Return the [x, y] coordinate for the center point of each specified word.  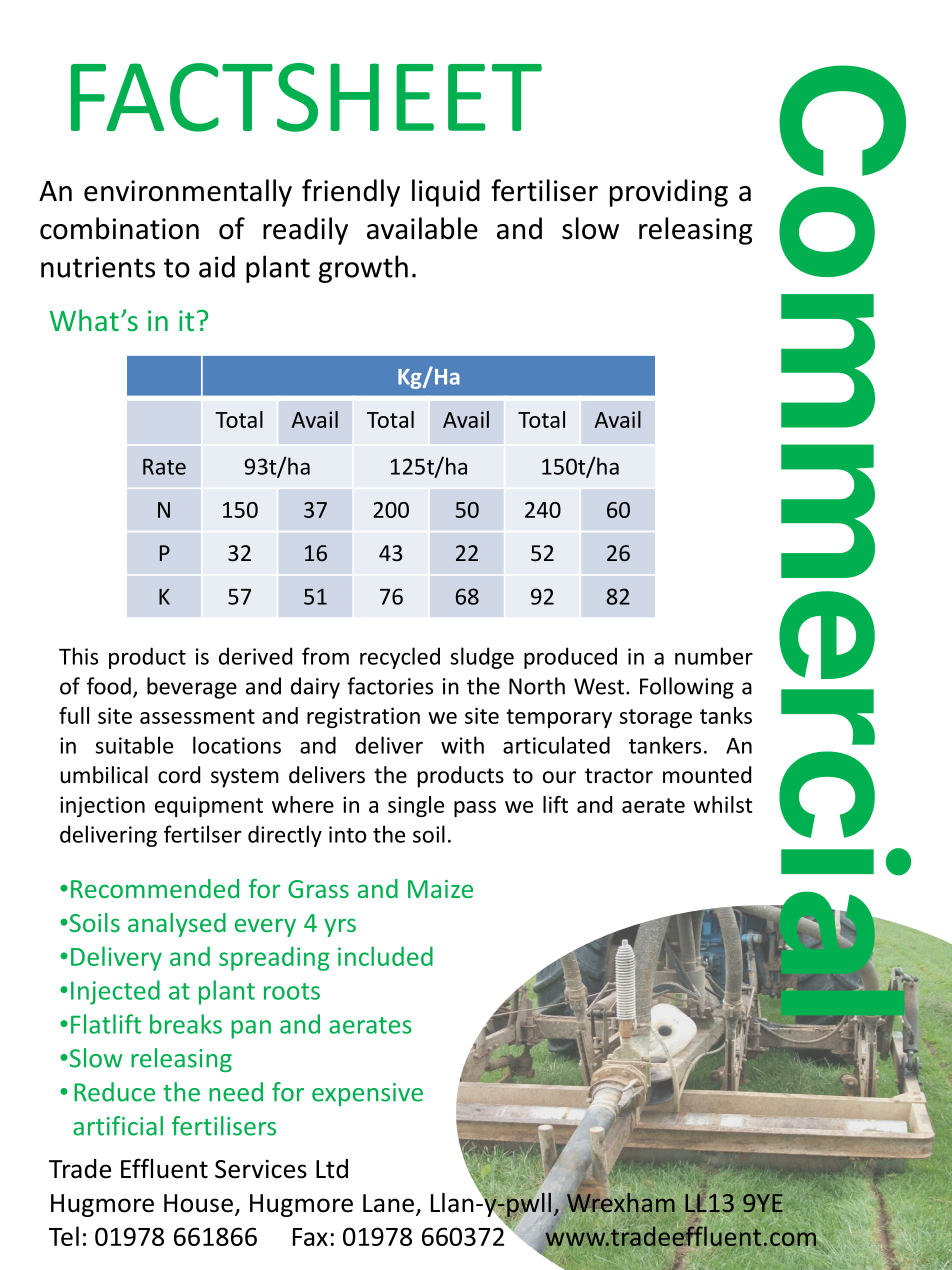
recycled [400, 658]
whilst [723, 804]
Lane [388, 1203]
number [714, 656]
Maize [440, 889]
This [78, 656]
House [198, 1203]
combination [119, 228]
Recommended [155, 888]
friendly [351, 193]
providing [669, 193]
